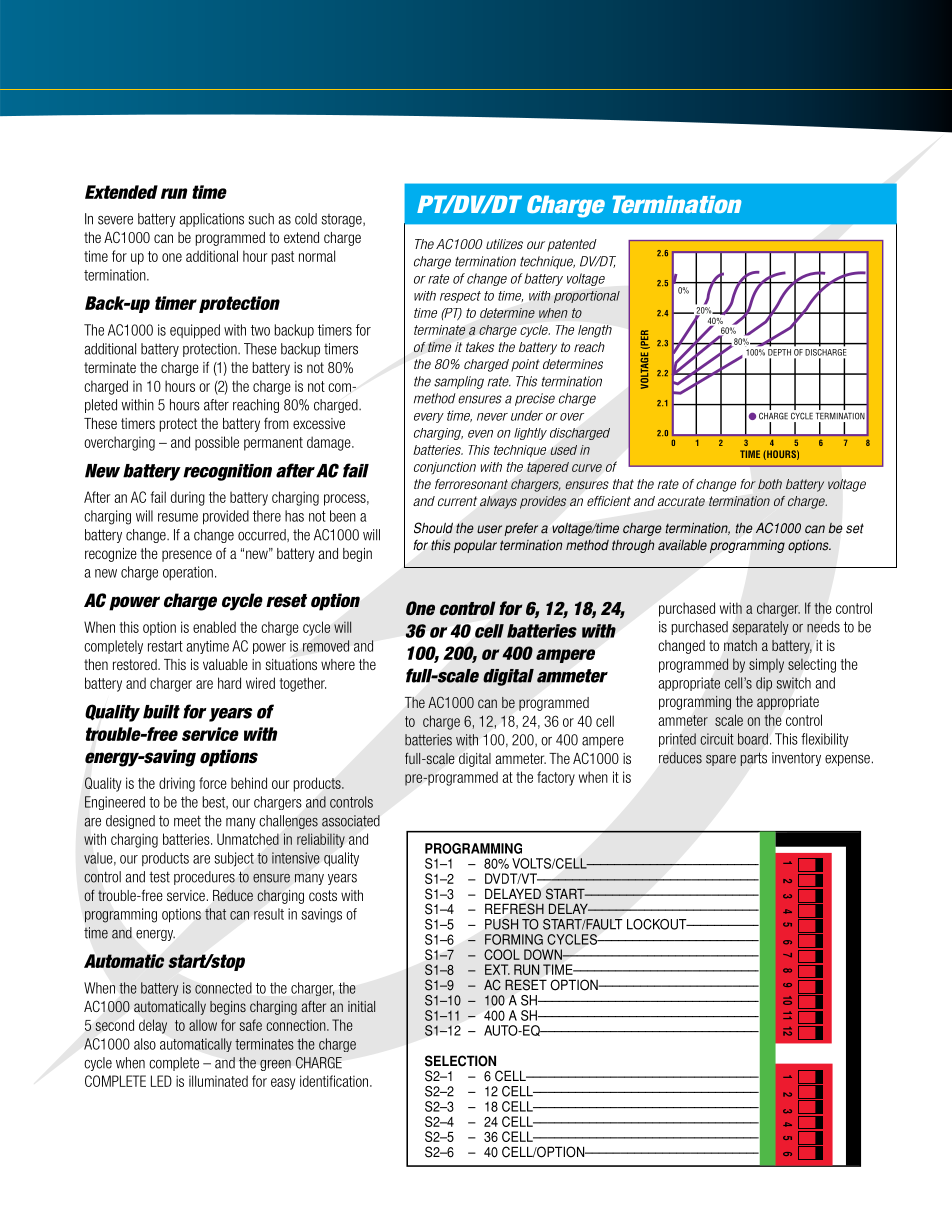 This page has height=1232, width=952. What do you see at coordinates (145, 1044) in the page?
I see `also` at bounding box center [145, 1044].
